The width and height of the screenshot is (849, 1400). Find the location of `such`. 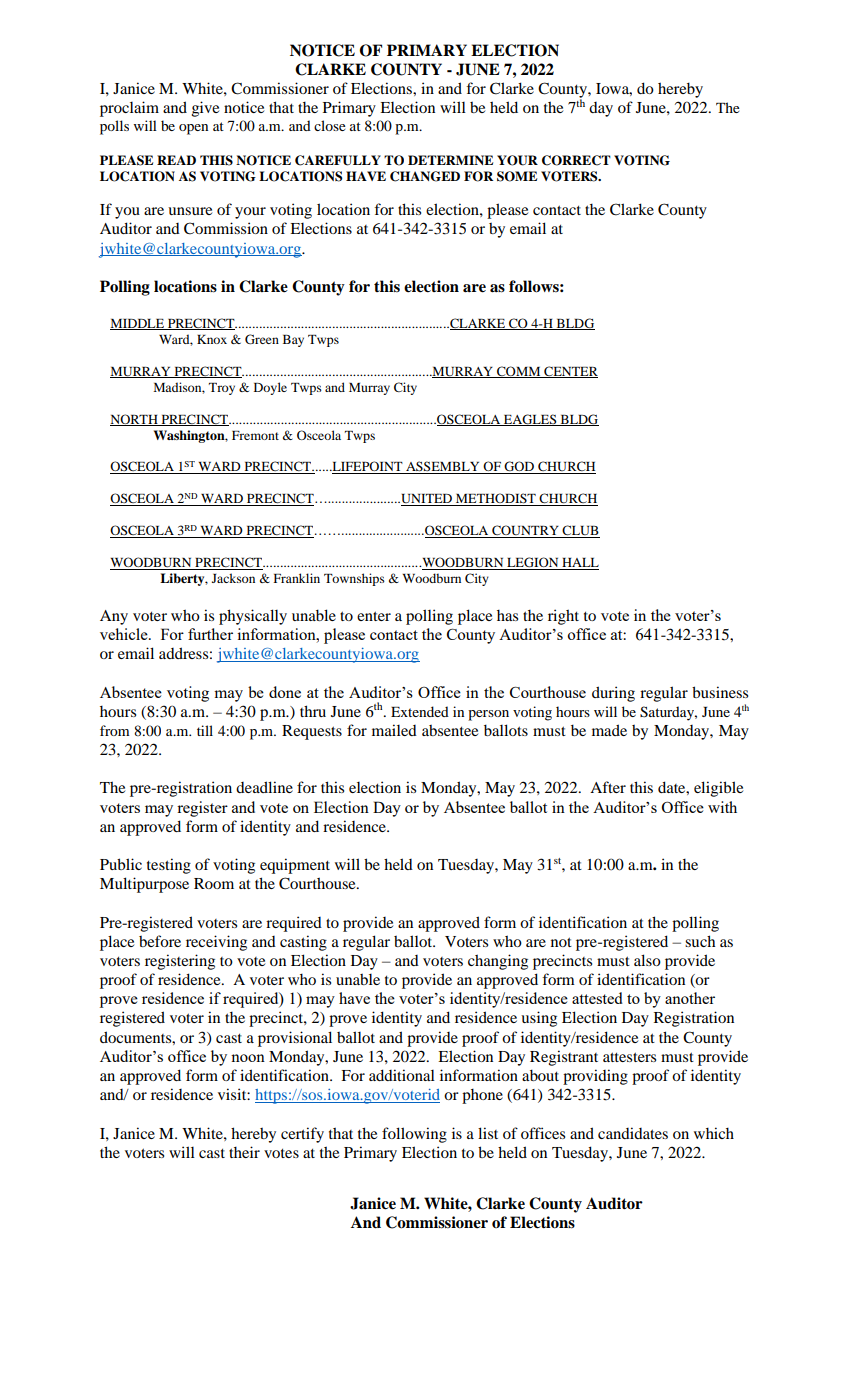

such is located at coordinates (700, 941).
